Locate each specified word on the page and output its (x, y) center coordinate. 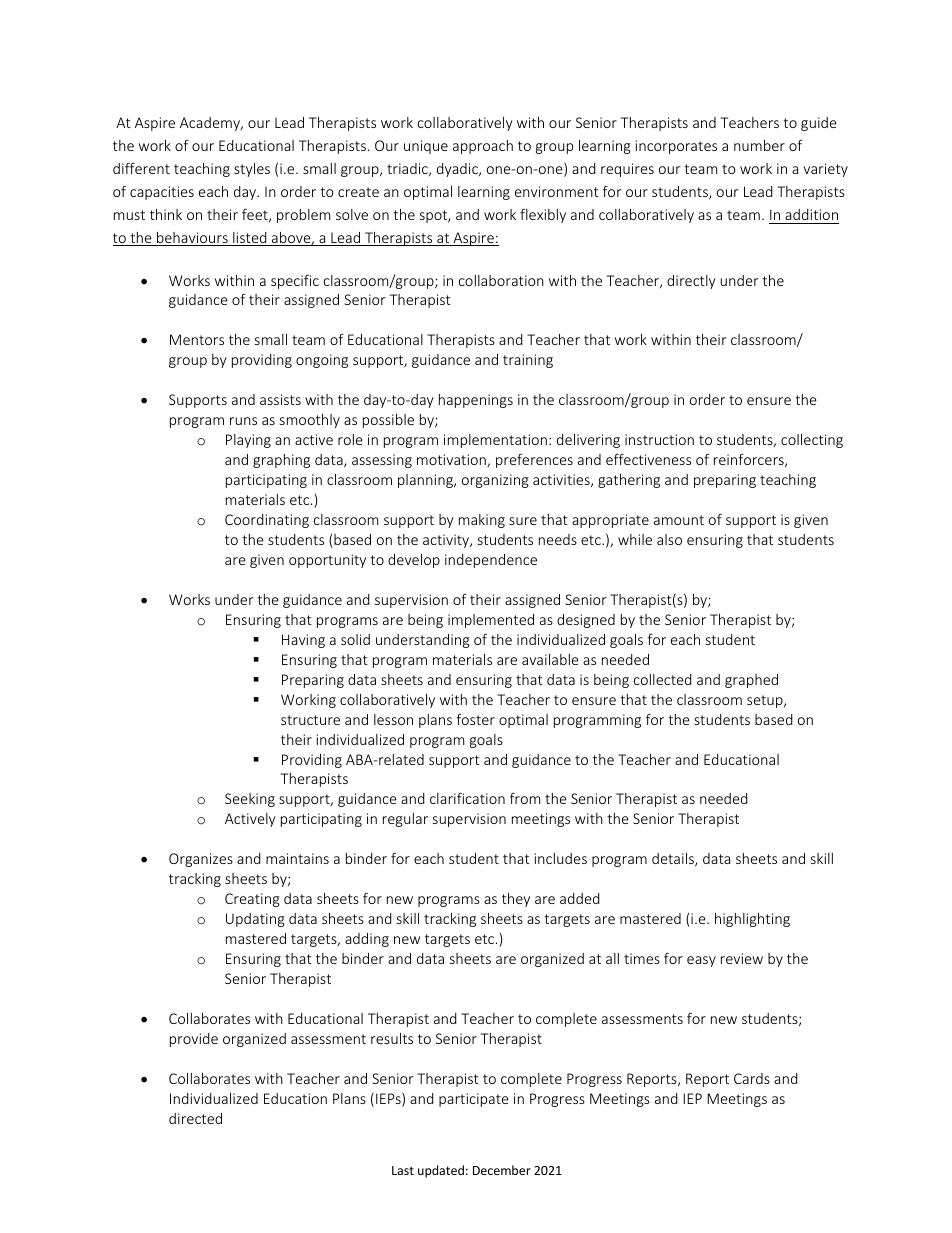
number (759, 145)
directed (195, 1118)
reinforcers (750, 460)
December (502, 1170)
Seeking (250, 800)
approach (483, 147)
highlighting (752, 920)
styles (252, 170)
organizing (495, 481)
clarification (467, 798)
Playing (248, 441)
